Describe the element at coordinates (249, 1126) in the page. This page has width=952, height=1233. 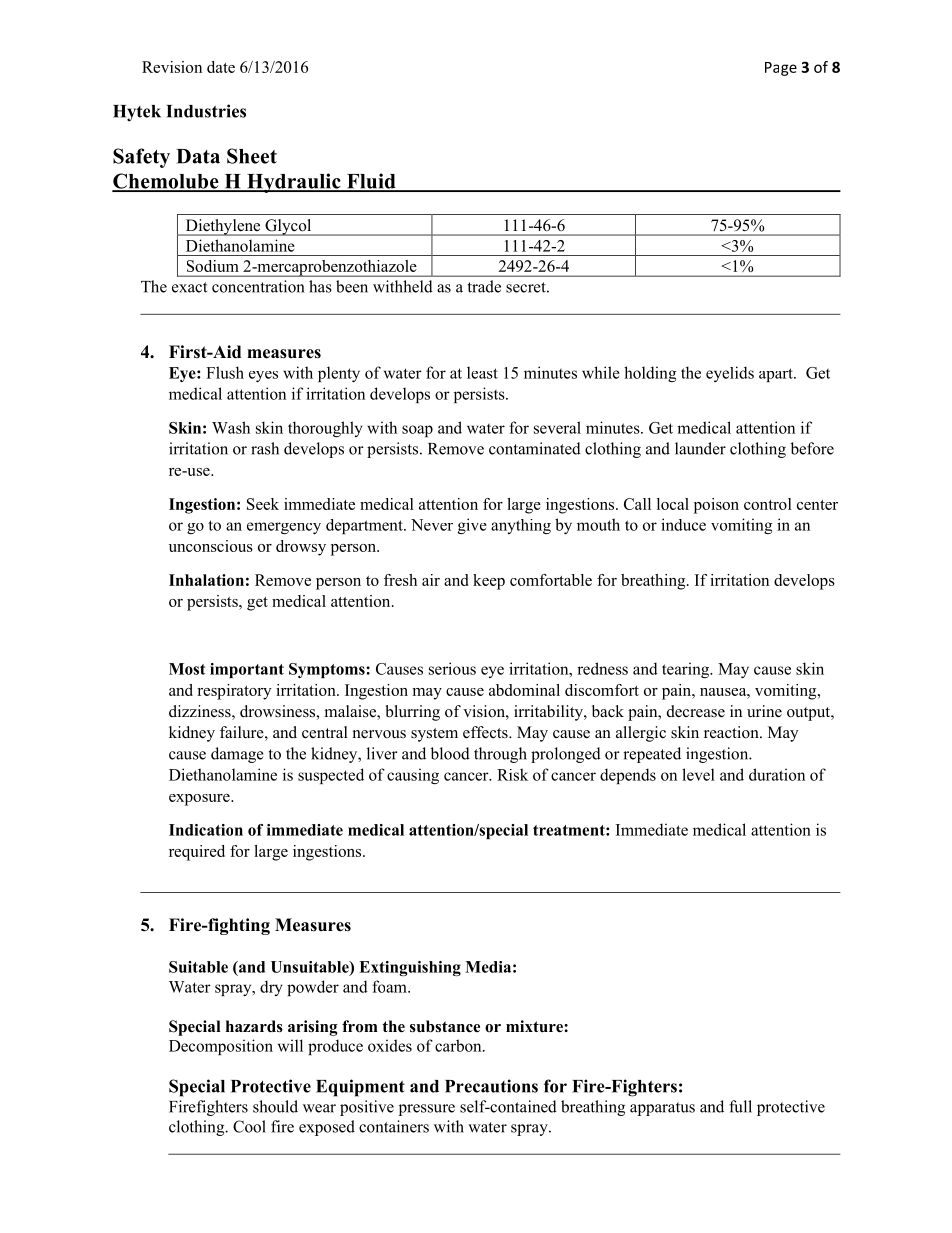
I see `Cool` at that location.
